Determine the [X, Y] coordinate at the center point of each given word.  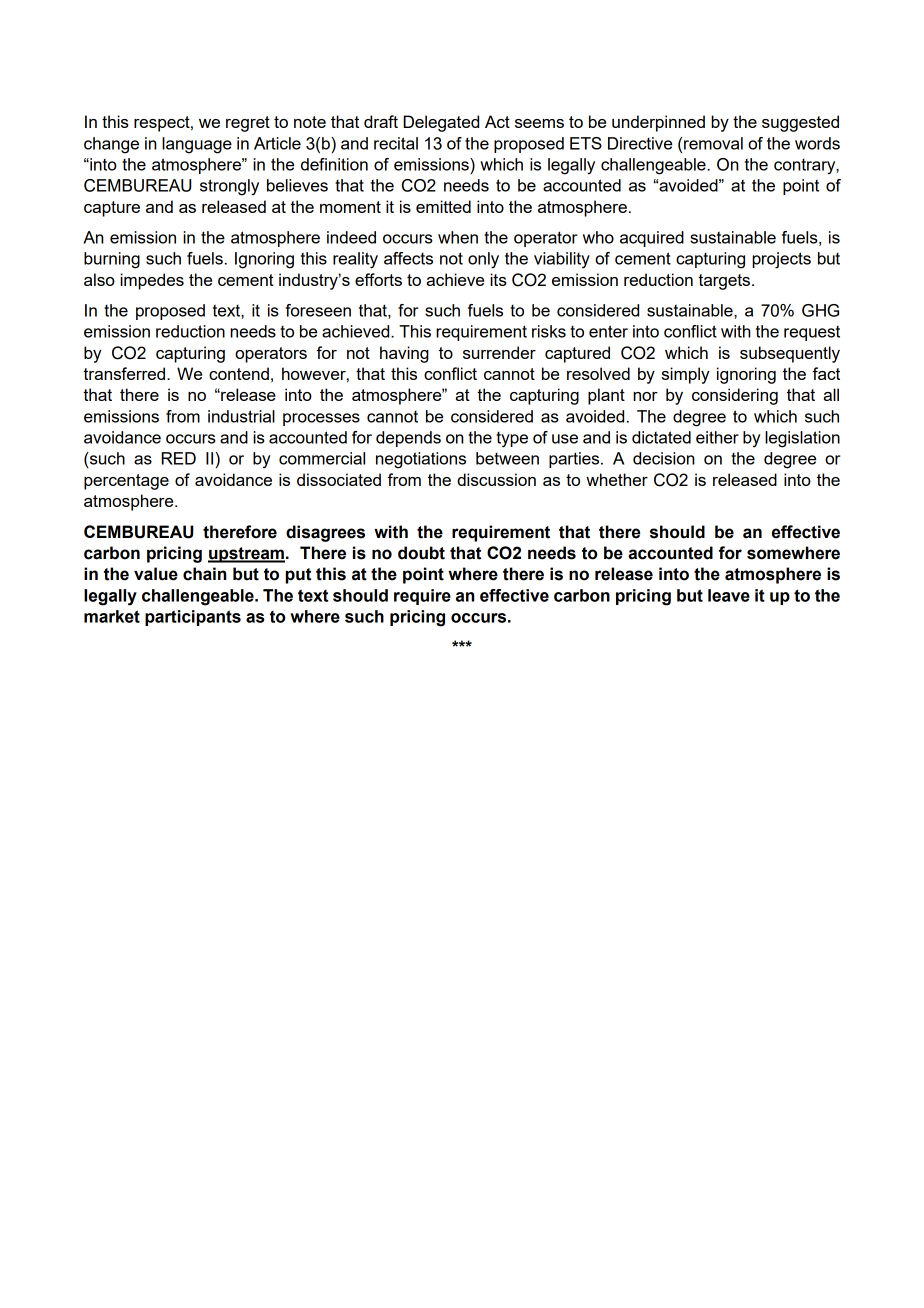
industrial [241, 416]
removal [713, 143]
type [512, 440]
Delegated [441, 123]
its [498, 279]
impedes [152, 281]
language [197, 145]
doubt [421, 553]
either [717, 437]
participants [193, 618]
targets [724, 282]
